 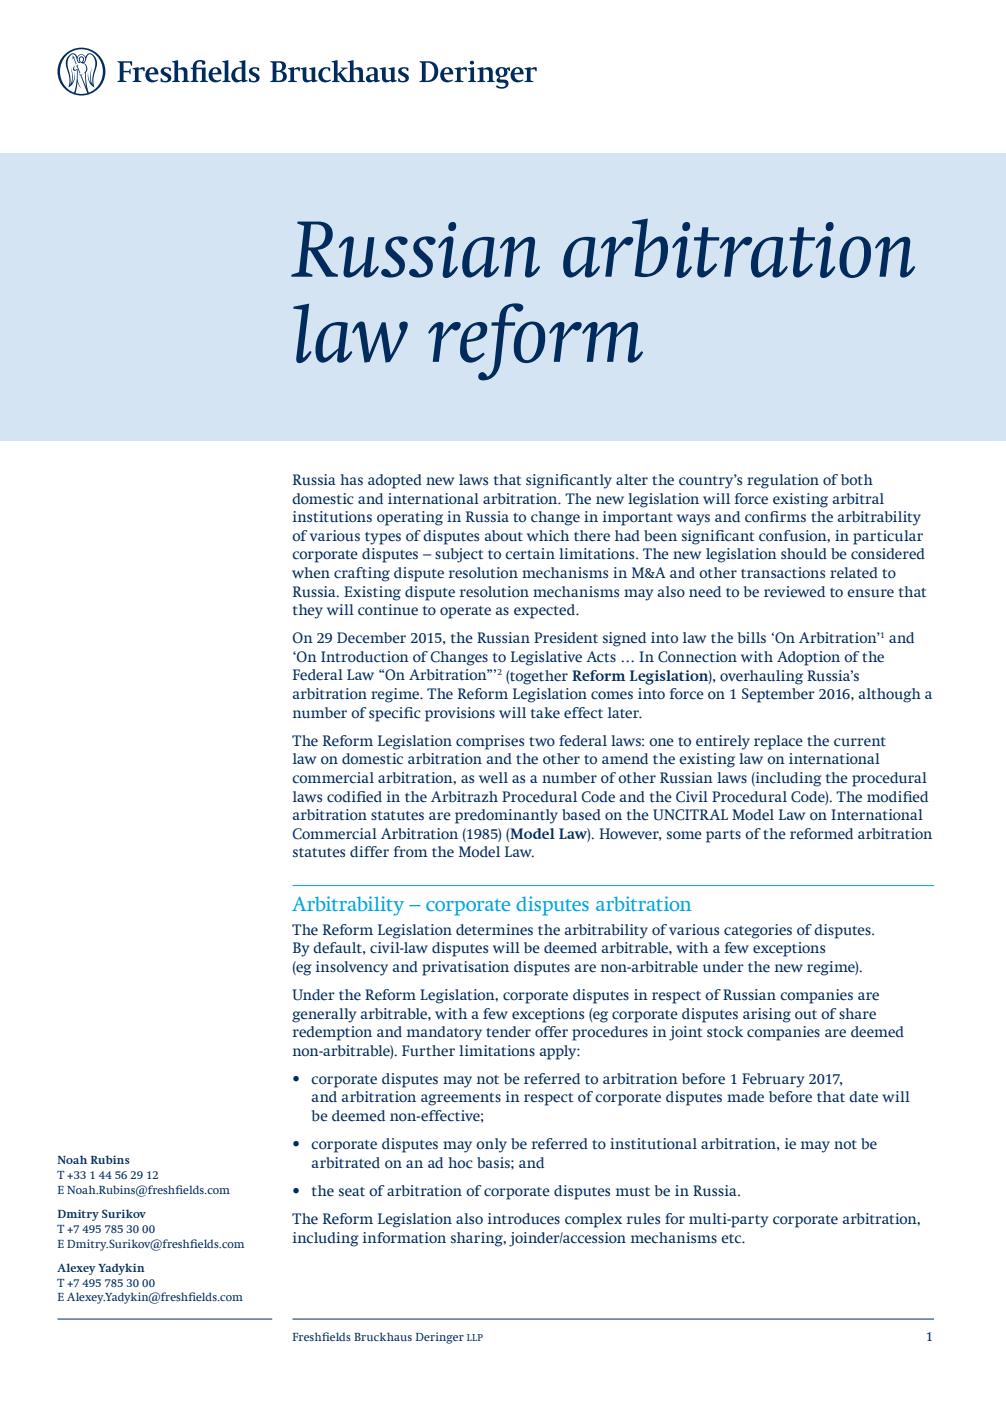 I want to click on date, so click(x=863, y=1096).
